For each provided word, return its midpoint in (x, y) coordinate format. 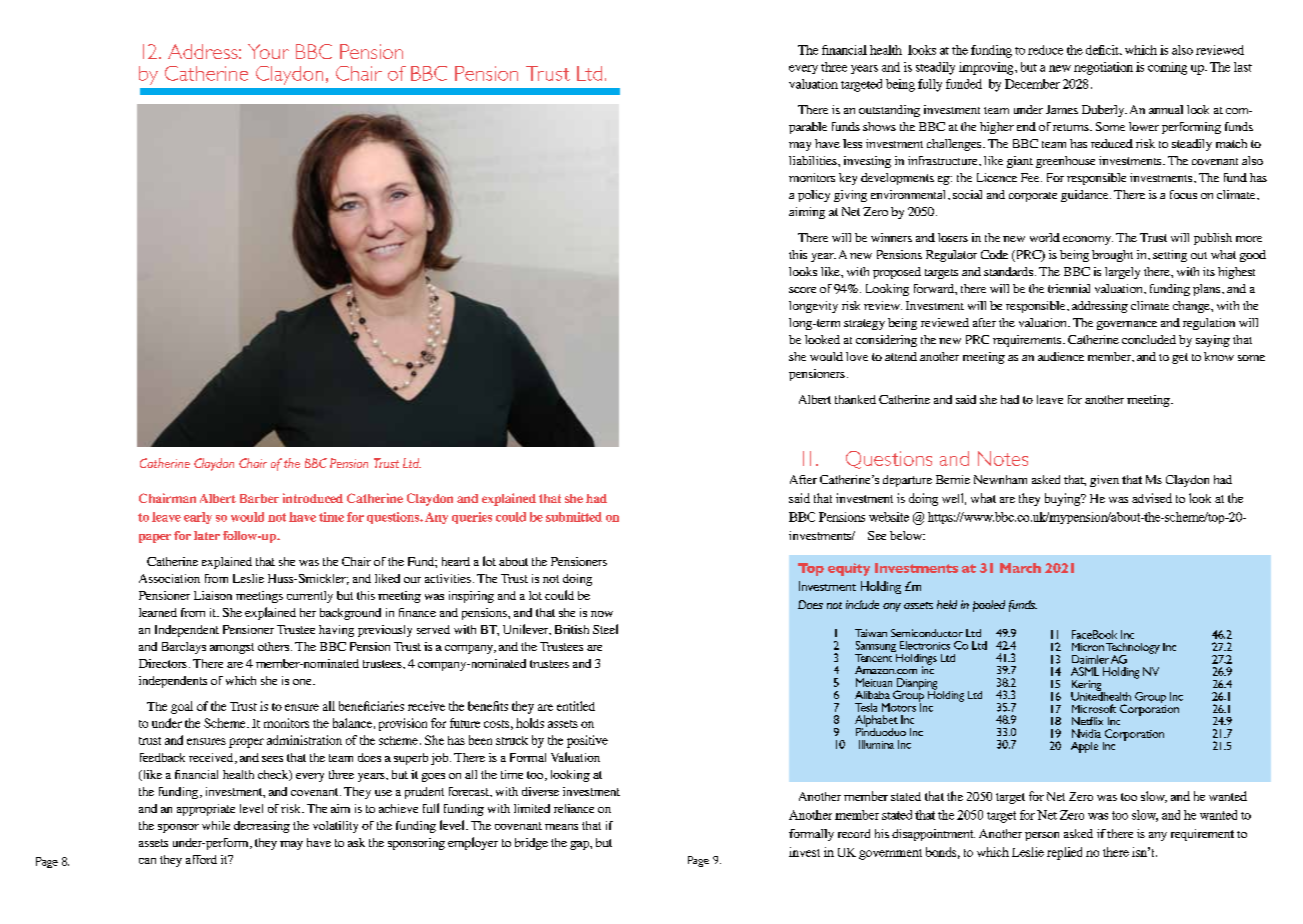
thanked (855, 399)
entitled (576, 706)
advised (1152, 498)
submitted (574, 517)
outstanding (889, 111)
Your (268, 51)
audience (1061, 356)
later (207, 535)
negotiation (1103, 68)
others (275, 646)
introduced (313, 498)
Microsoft (1094, 708)
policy (814, 196)
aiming (807, 213)
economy (1088, 240)
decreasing (262, 827)
